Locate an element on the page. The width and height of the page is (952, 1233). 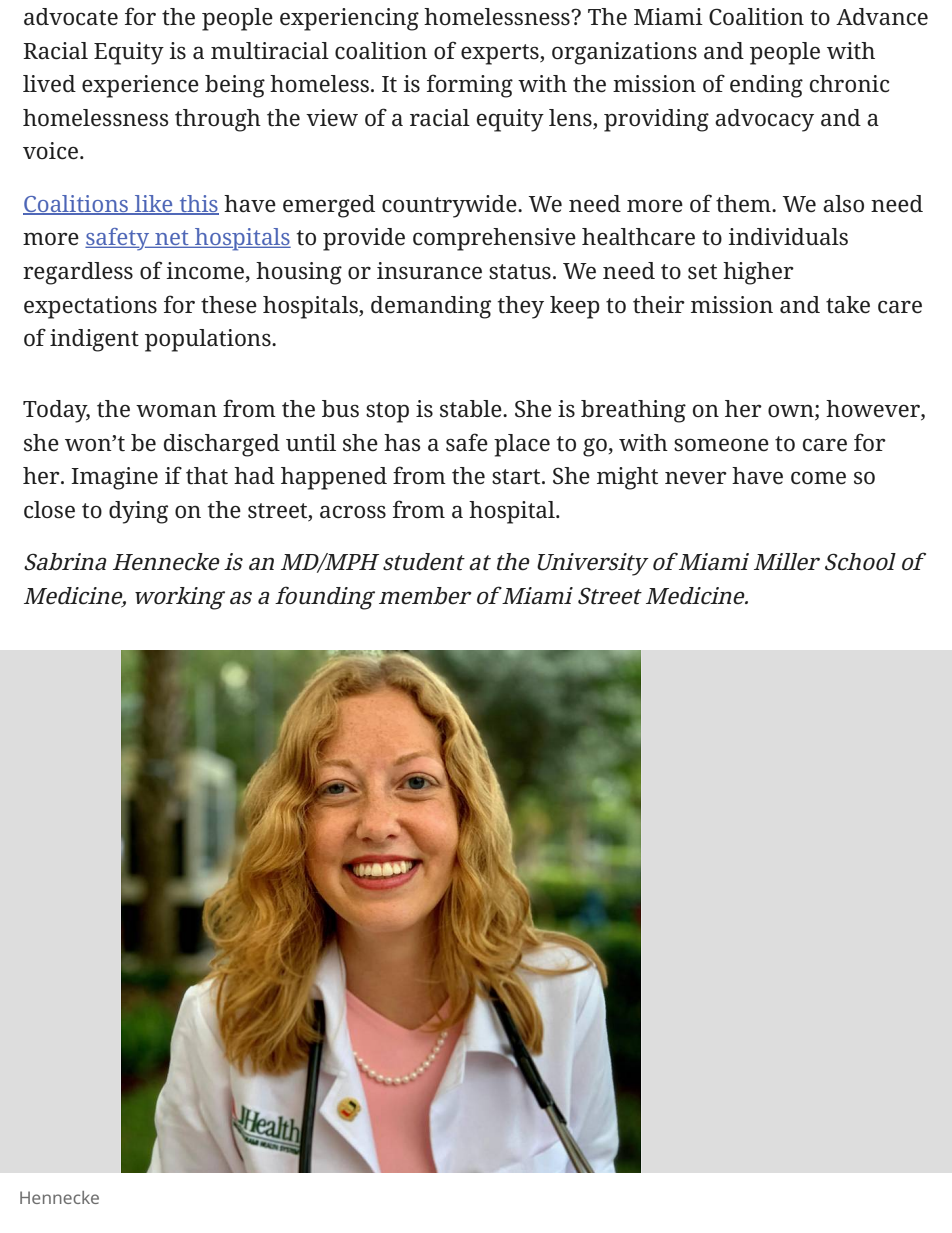
dying is located at coordinates (138, 512).
